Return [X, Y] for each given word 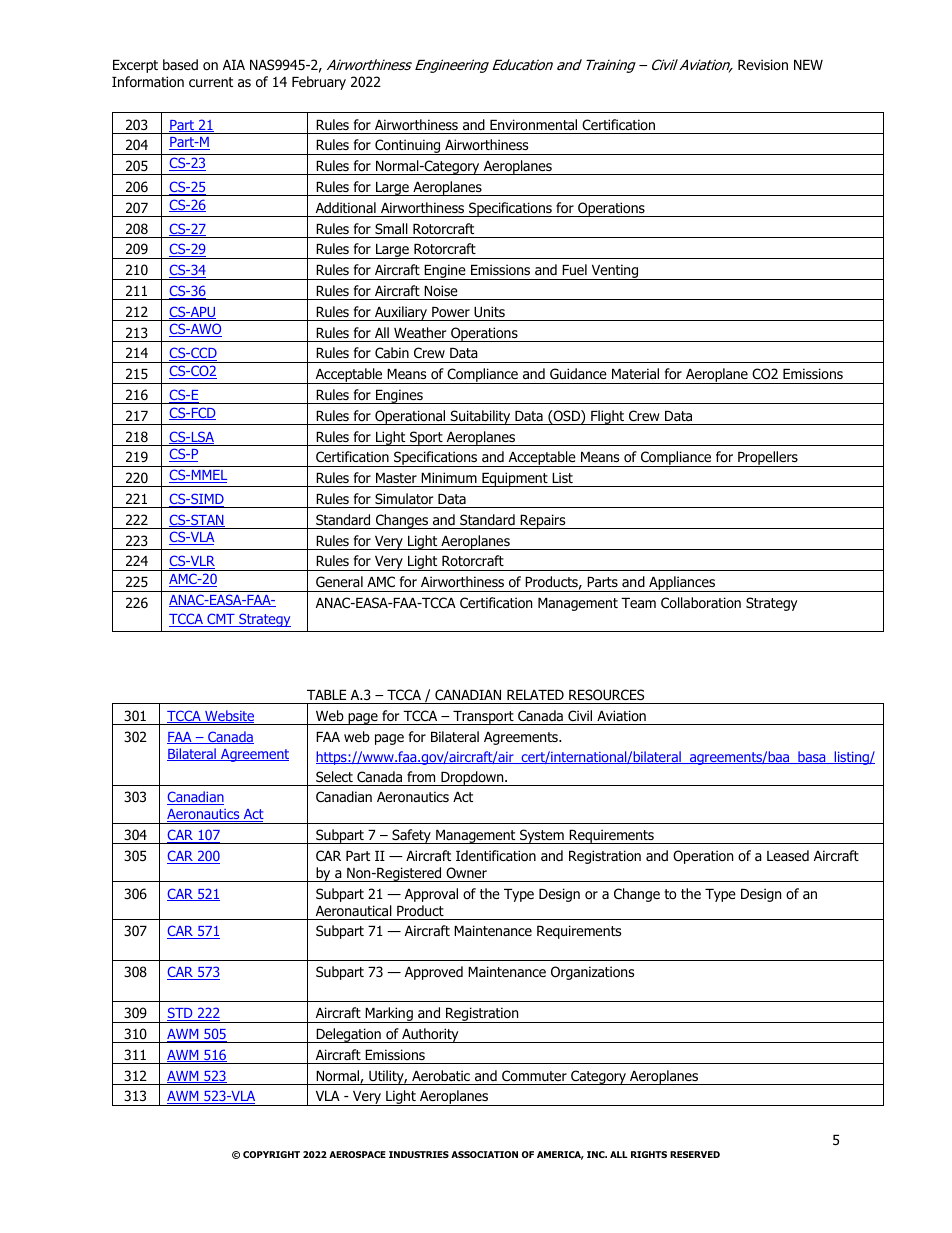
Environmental [533, 124]
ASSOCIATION [484, 1154]
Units [489, 312]
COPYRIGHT [271, 1154]
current [211, 82]
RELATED [535, 695]
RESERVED [695, 1154]
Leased [788, 855]
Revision [763, 64]
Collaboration [701, 603]
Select [334, 776]
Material [635, 373]
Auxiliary [401, 313]
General [339, 581]
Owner [466, 872]
